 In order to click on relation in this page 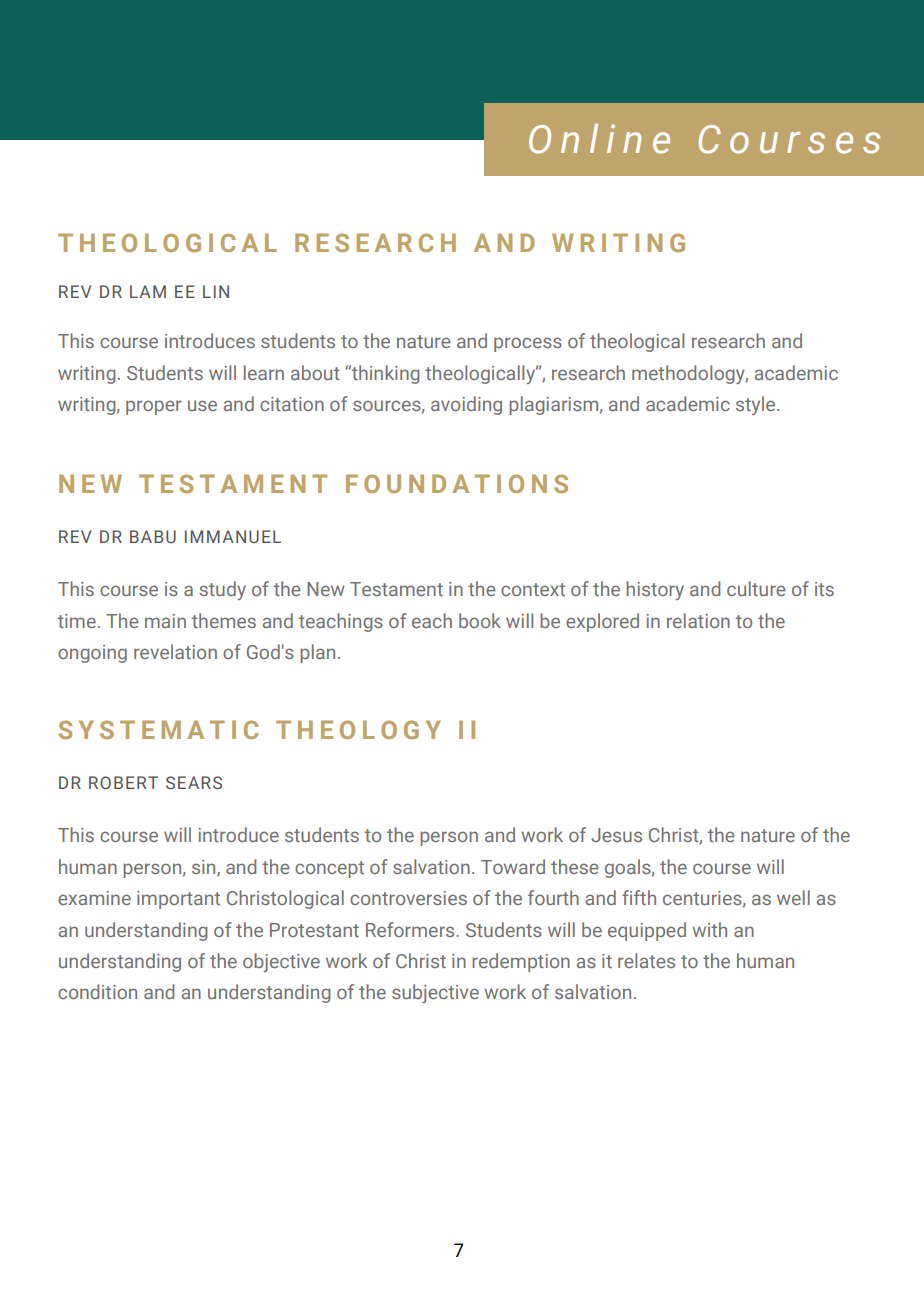, I will do `click(698, 620)`.
